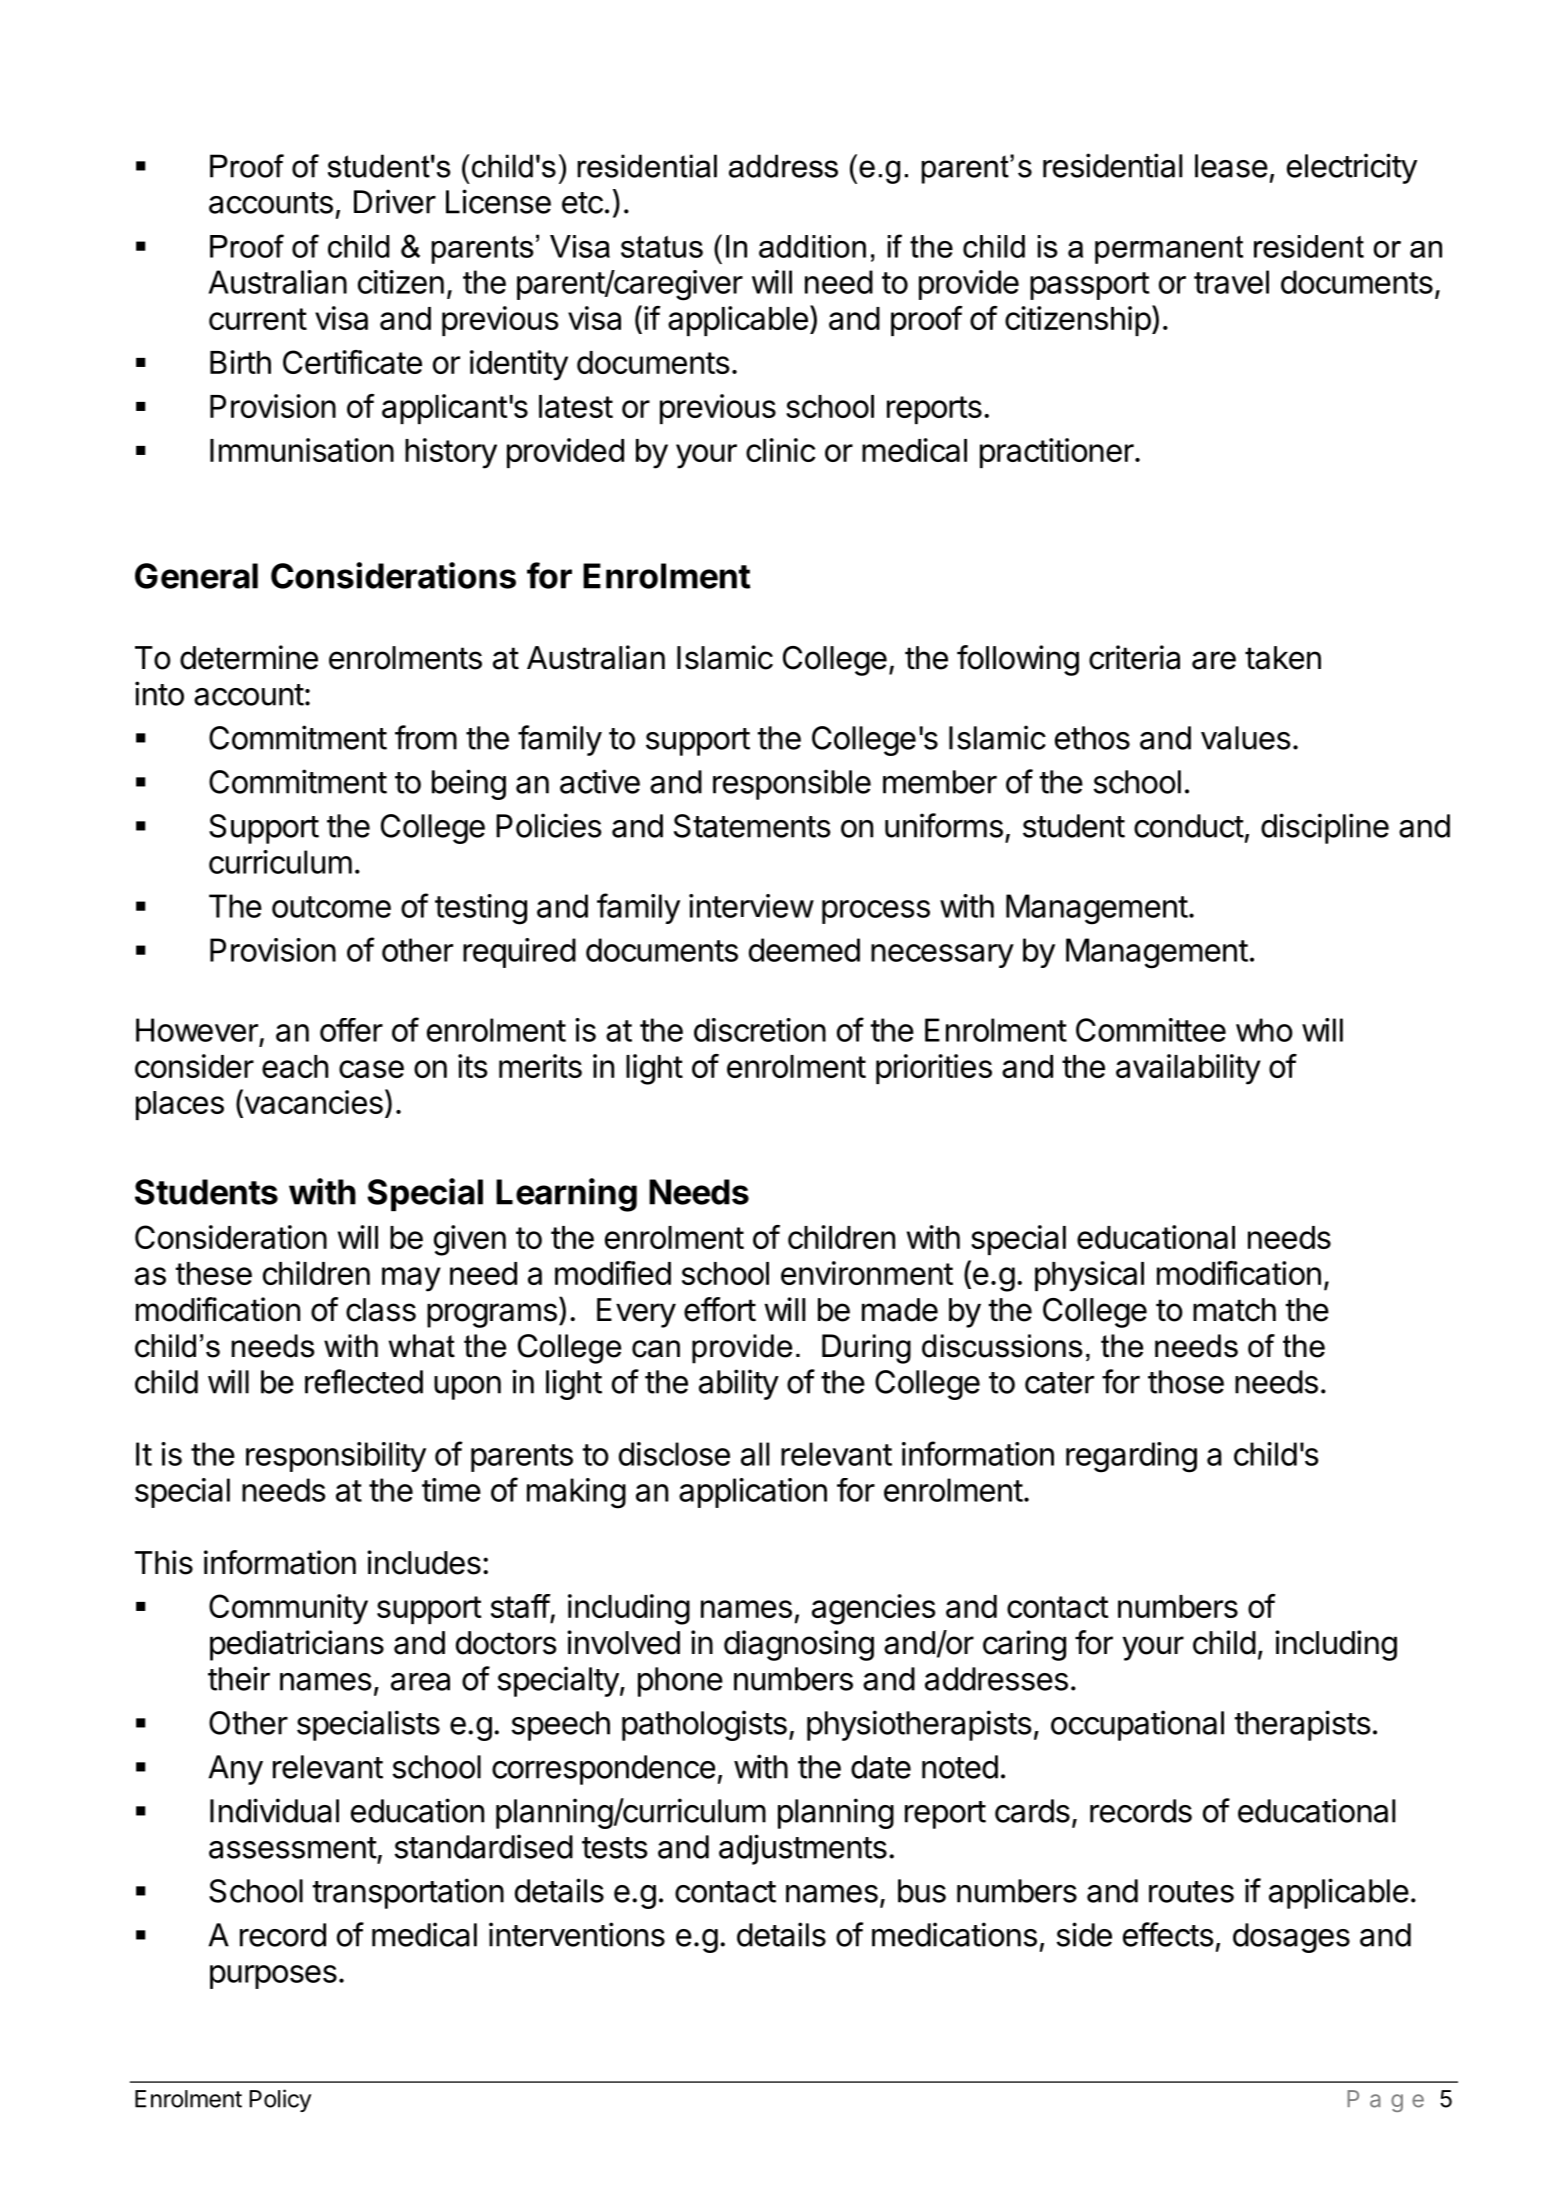  What do you see at coordinates (799, 1645) in the image?
I see `diagnosing` at bounding box center [799, 1645].
